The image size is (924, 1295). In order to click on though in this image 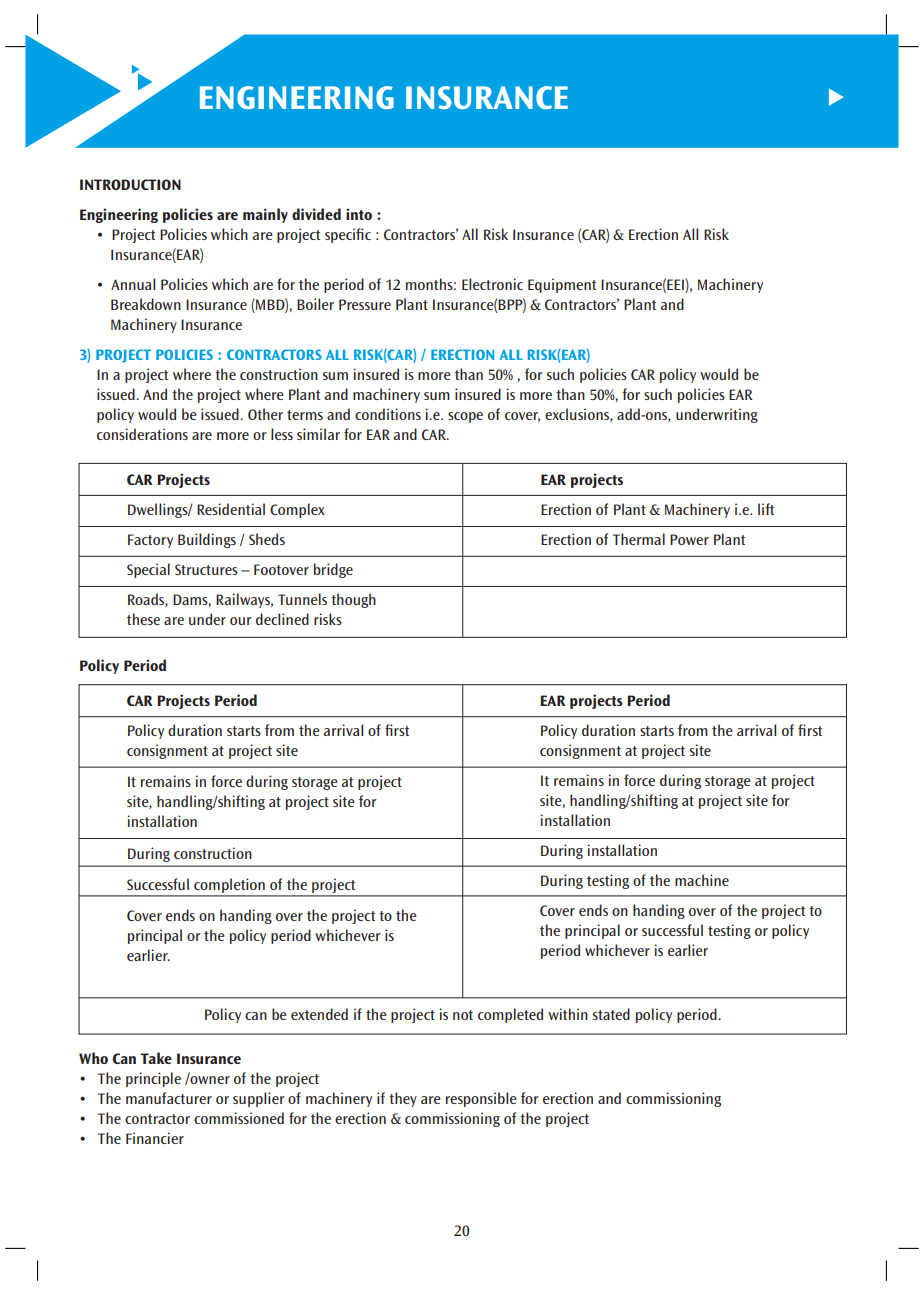, I will do `click(353, 600)`.
